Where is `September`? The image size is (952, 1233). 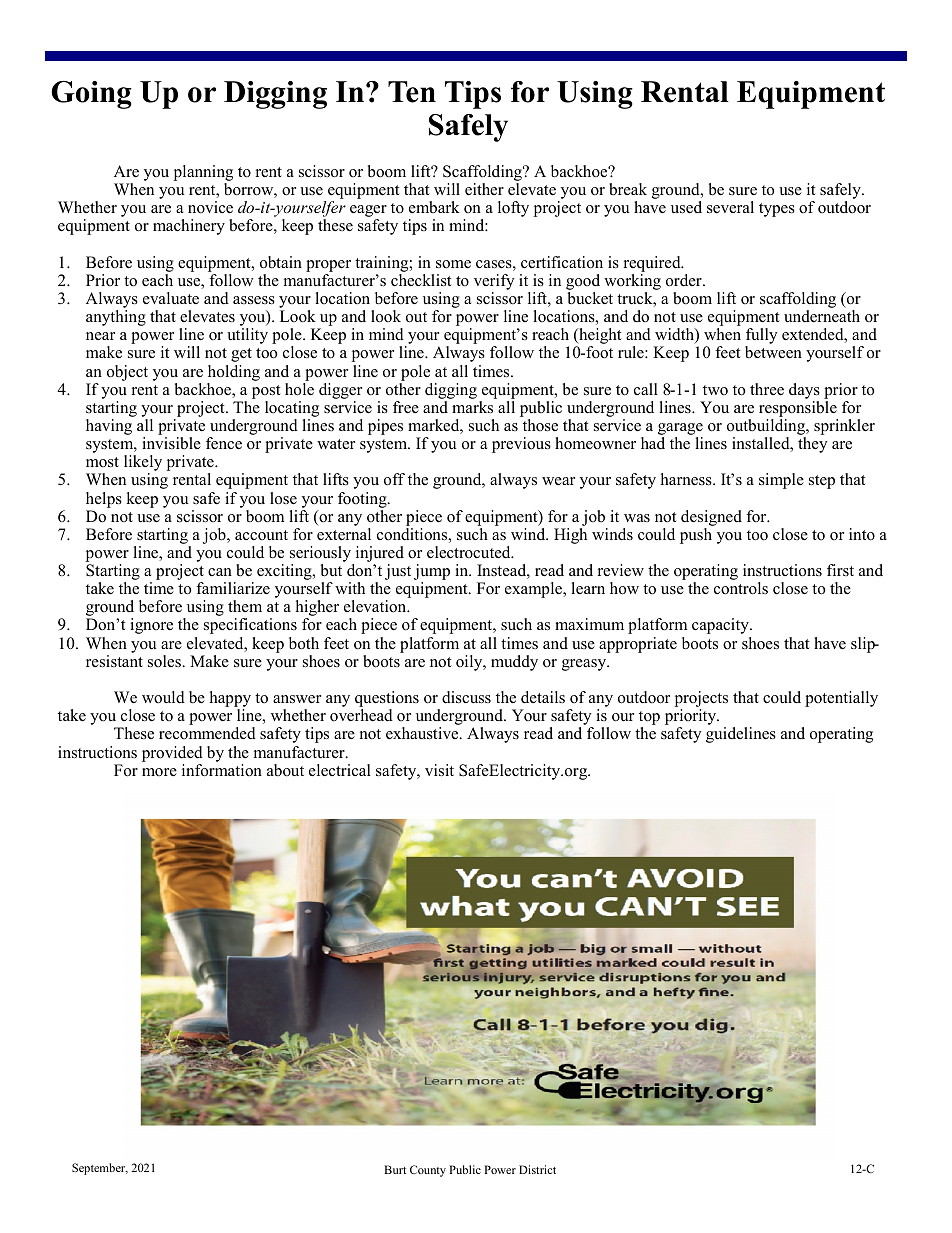 September is located at coordinates (100, 1169).
